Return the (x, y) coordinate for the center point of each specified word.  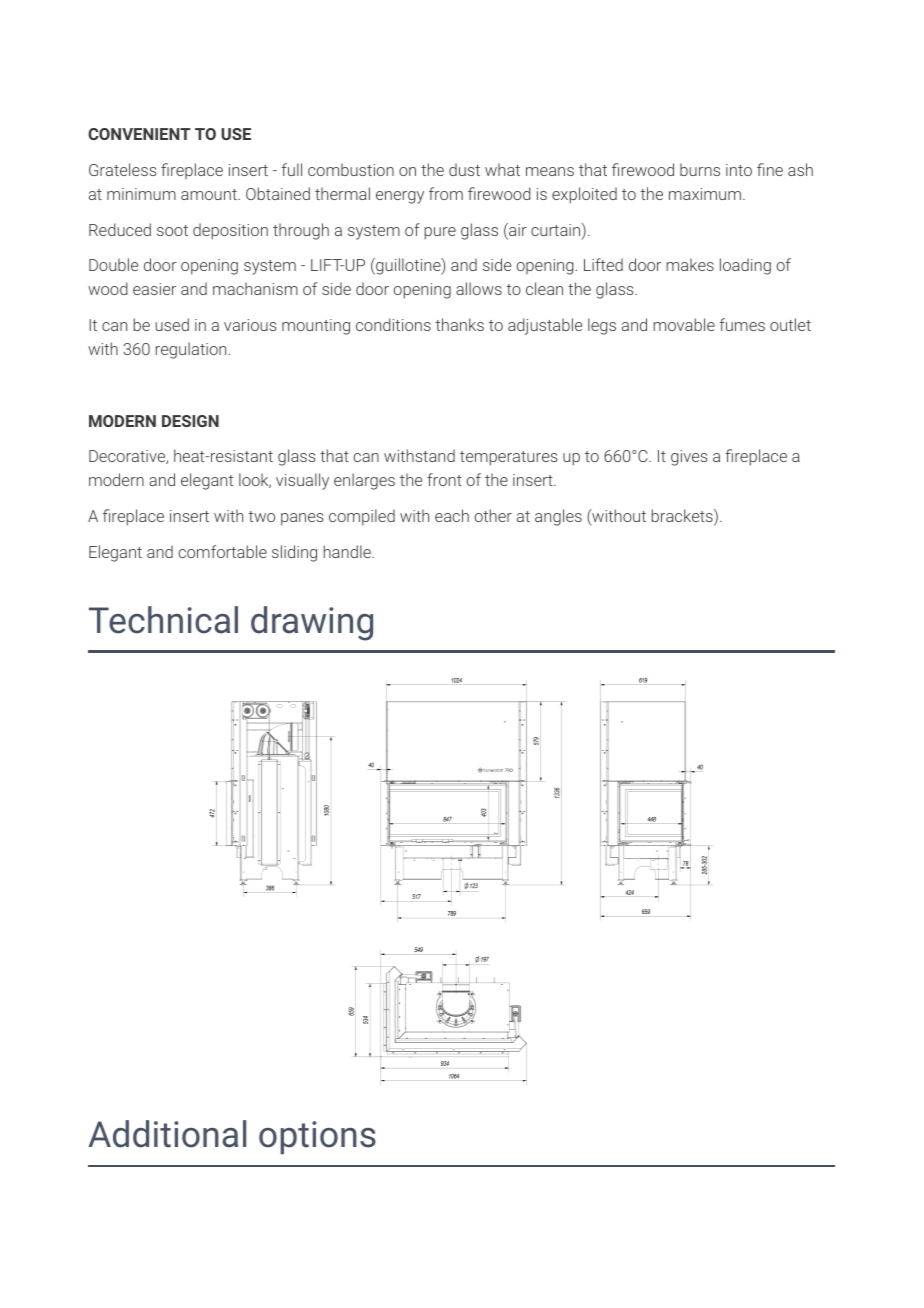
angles (558, 517)
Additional (167, 1134)
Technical (163, 620)
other (493, 515)
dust (464, 169)
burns (700, 169)
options (317, 1137)
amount (210, 194)
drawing (312, 623)
